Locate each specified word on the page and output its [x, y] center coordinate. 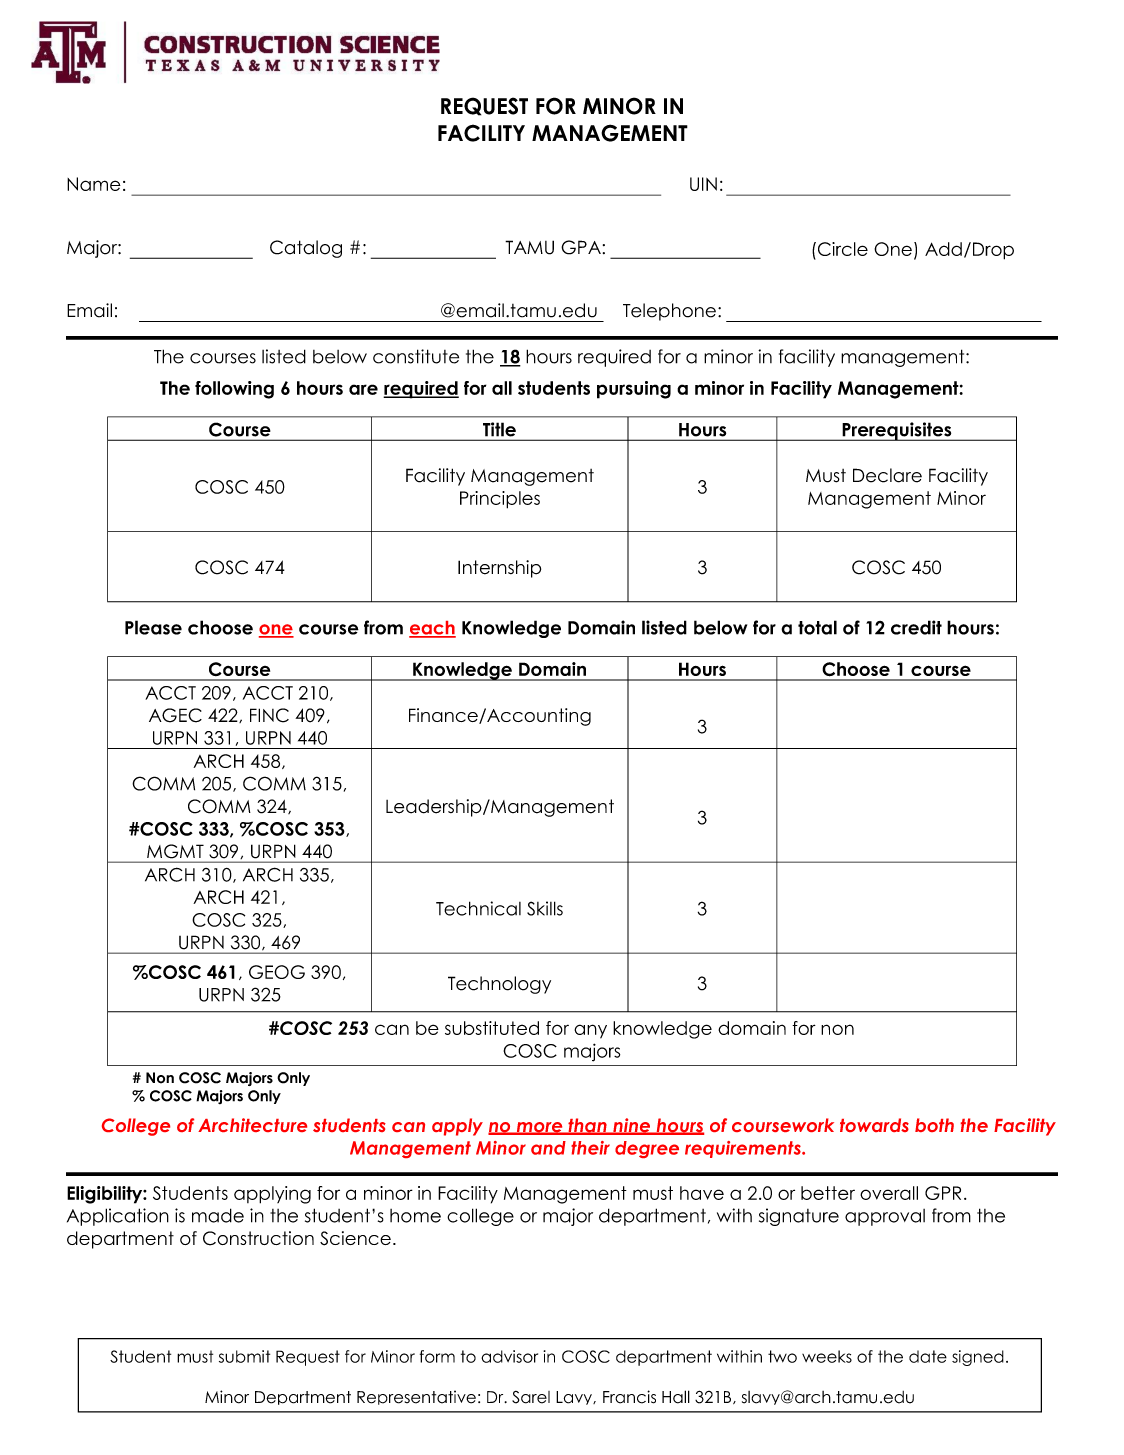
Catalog [306, 249]
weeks [827, 1356]
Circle [841, 249]
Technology [499, 985]
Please [153, 627]
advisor [509, 1356]
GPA [581, 247]
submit [244, 1356]
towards [874, 1125]
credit [916, 627]
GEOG [277, 972]
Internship [499, 569]
